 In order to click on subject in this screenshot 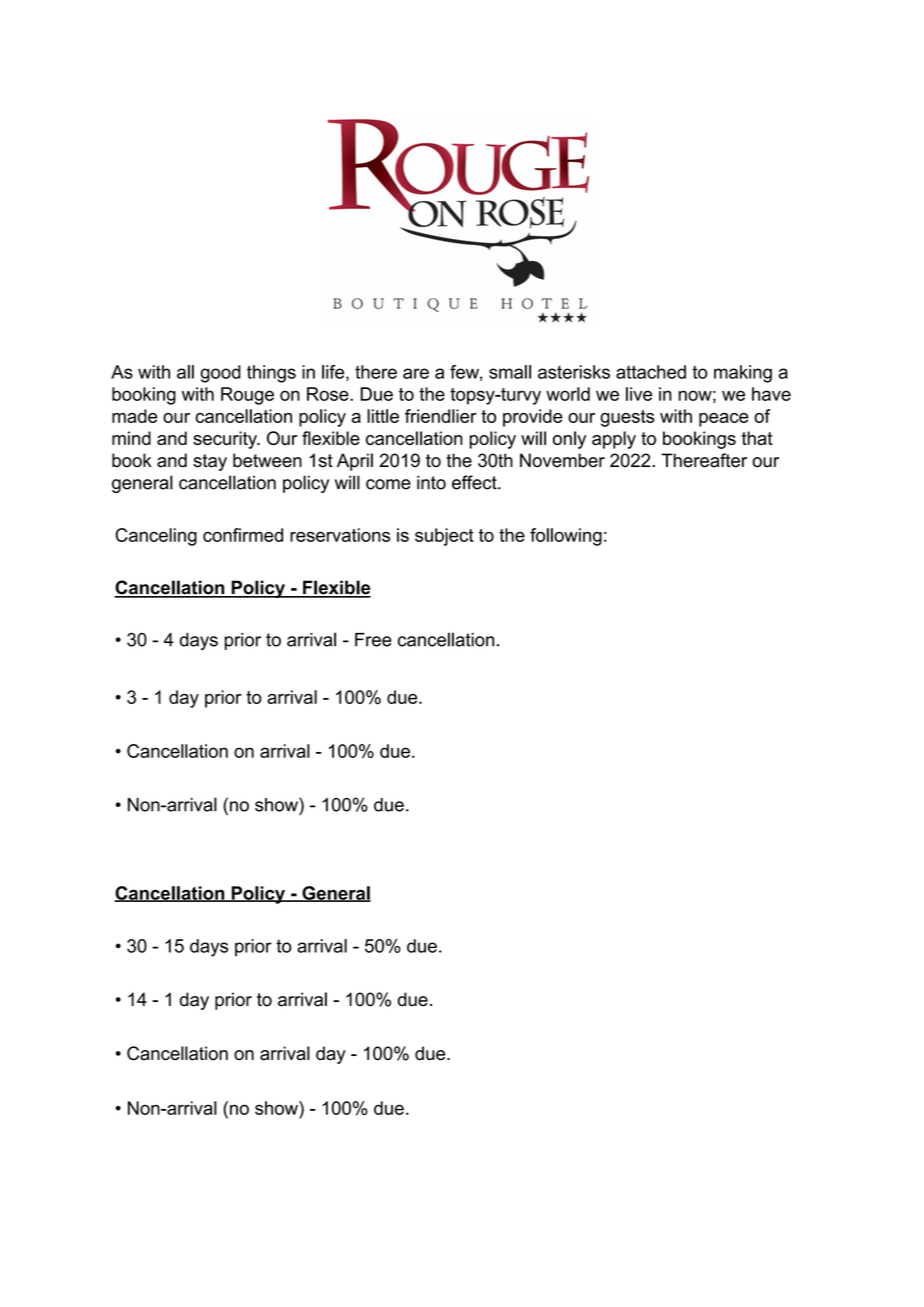, I will do `click(444, 537)`.
